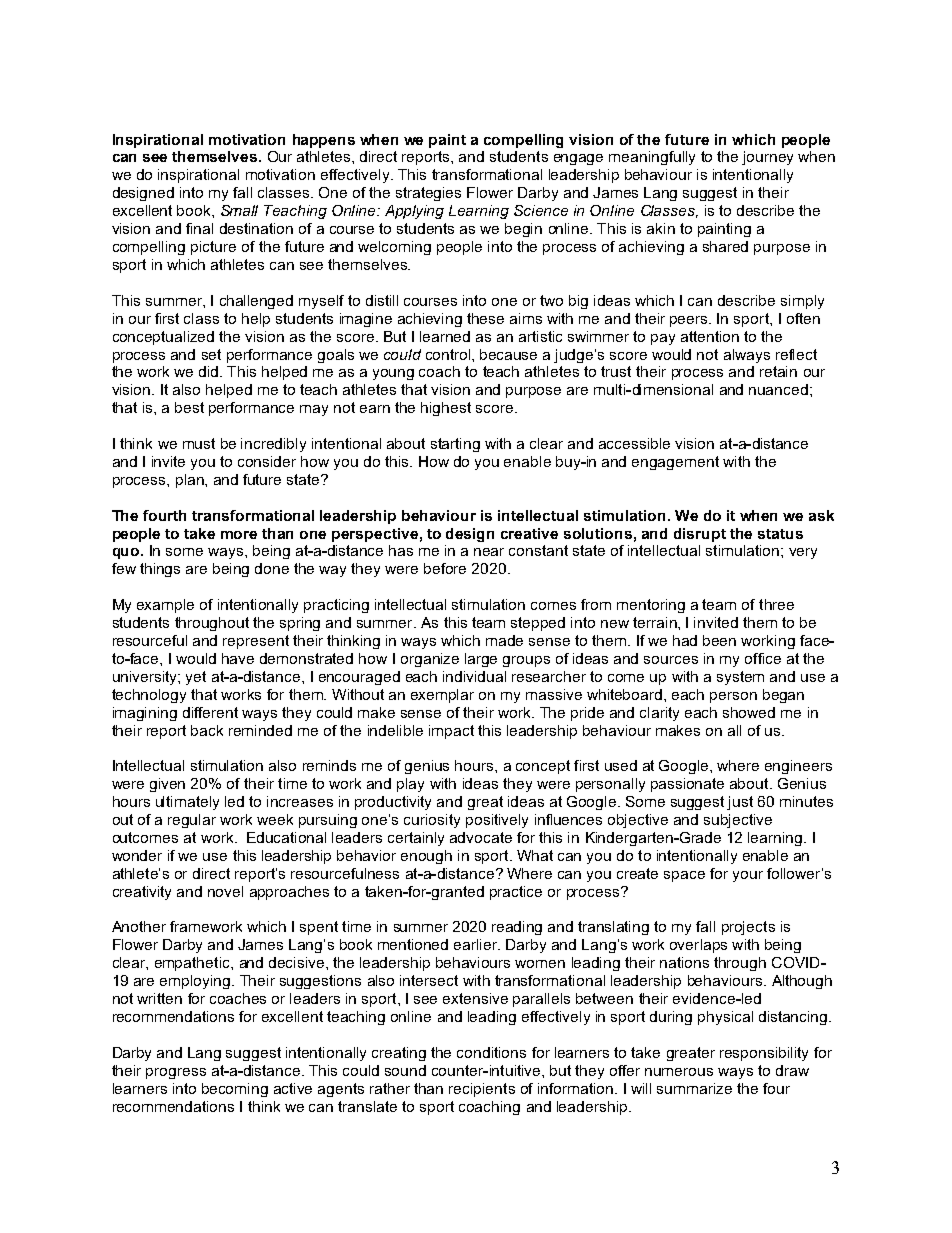  What do you see at coordinates (189, 407) in the page?
I see `best` at bounding box center [189, 407].
